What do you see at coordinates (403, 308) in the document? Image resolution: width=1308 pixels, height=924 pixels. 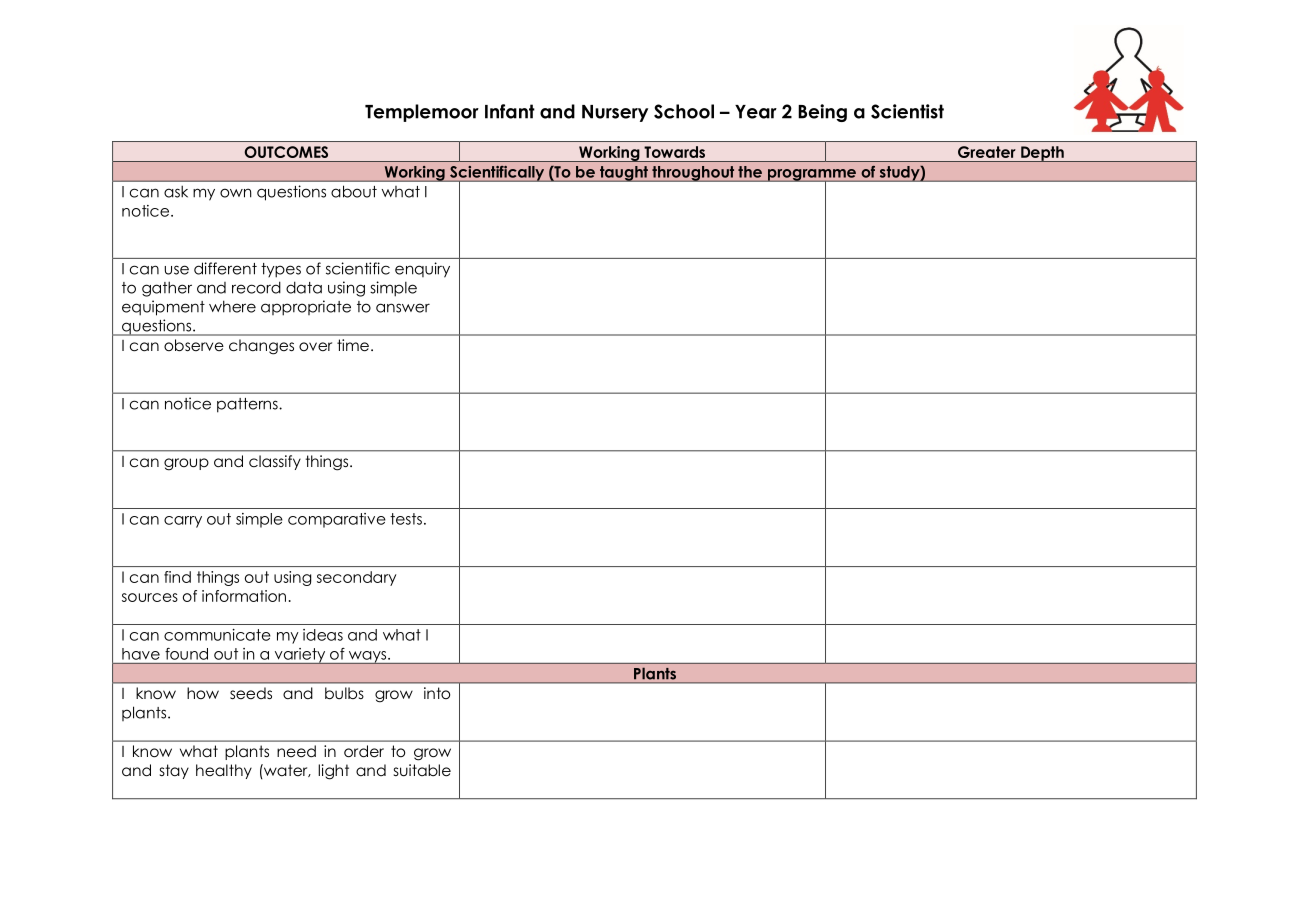 I see `answer` at bounding box center [403, 308].
